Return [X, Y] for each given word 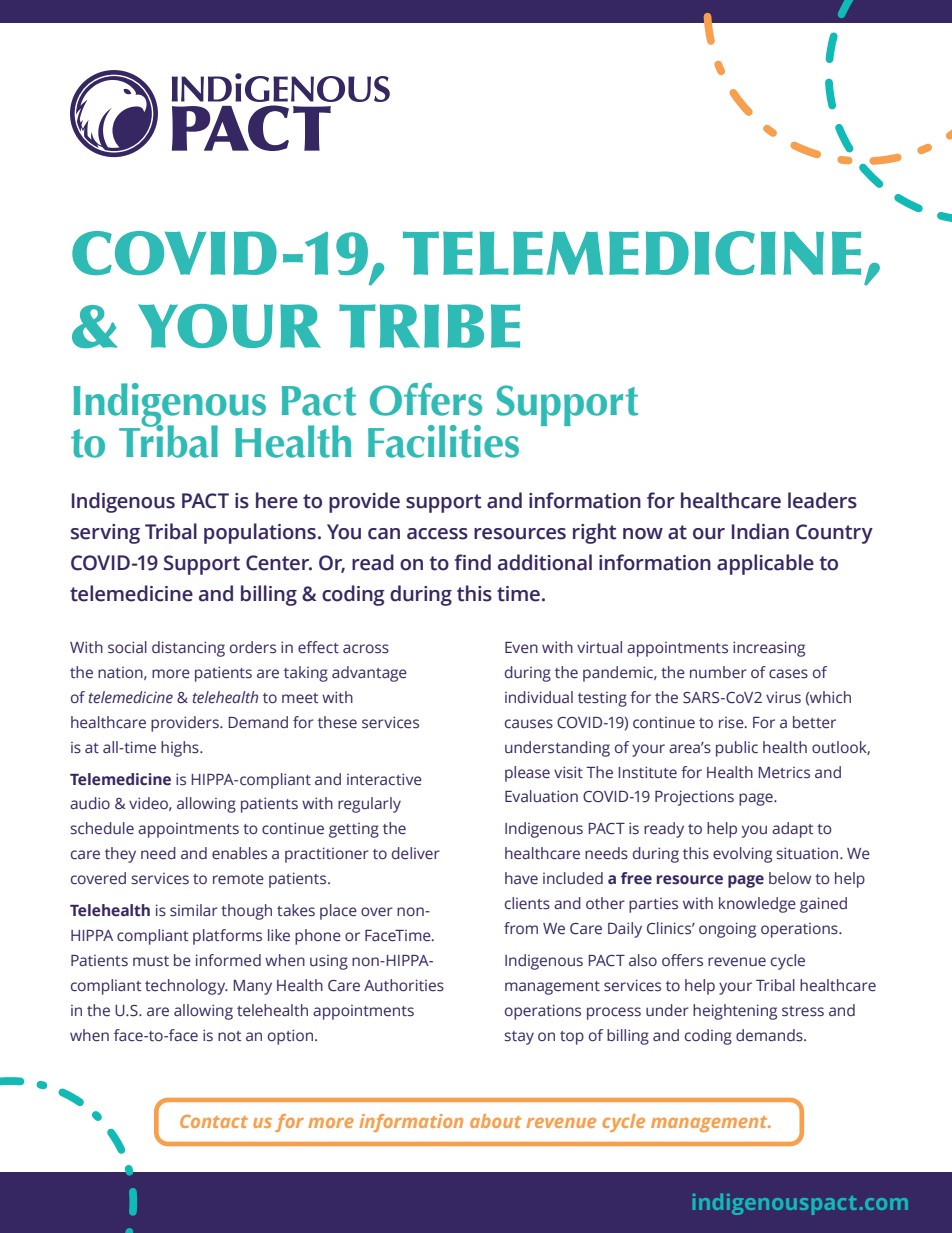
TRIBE [429, 326]
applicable [765, 564]
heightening [735, 1012]
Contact [214, 1121]
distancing [188, 649]
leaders [822, 500]
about [496, 1121]
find [472, 562]
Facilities [443, 441]
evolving [742, 855]
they [120, 855]
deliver [416, 853]
